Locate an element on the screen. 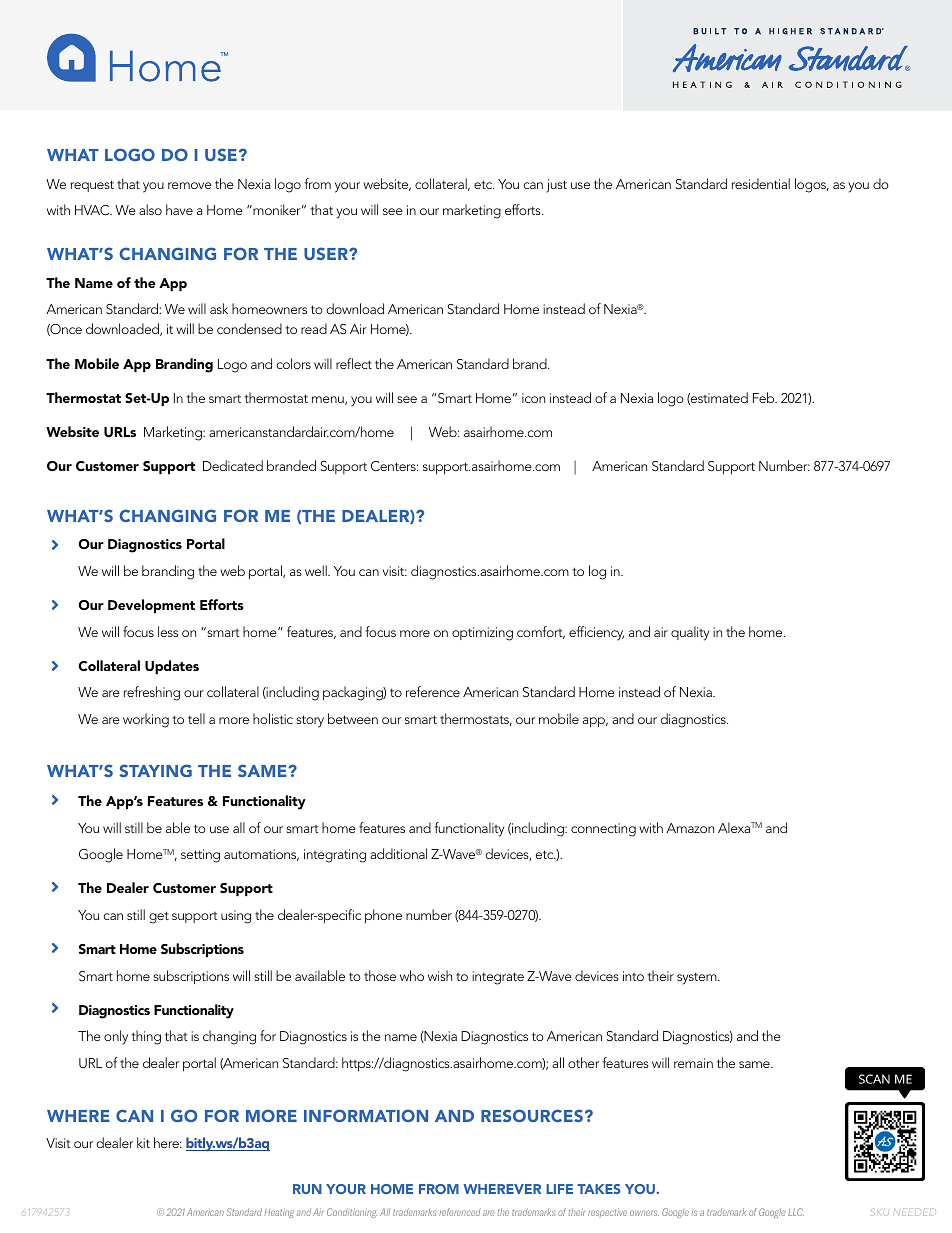 This screenshot has height=1233, width=952. additional is located at coordinates (398, 853).
